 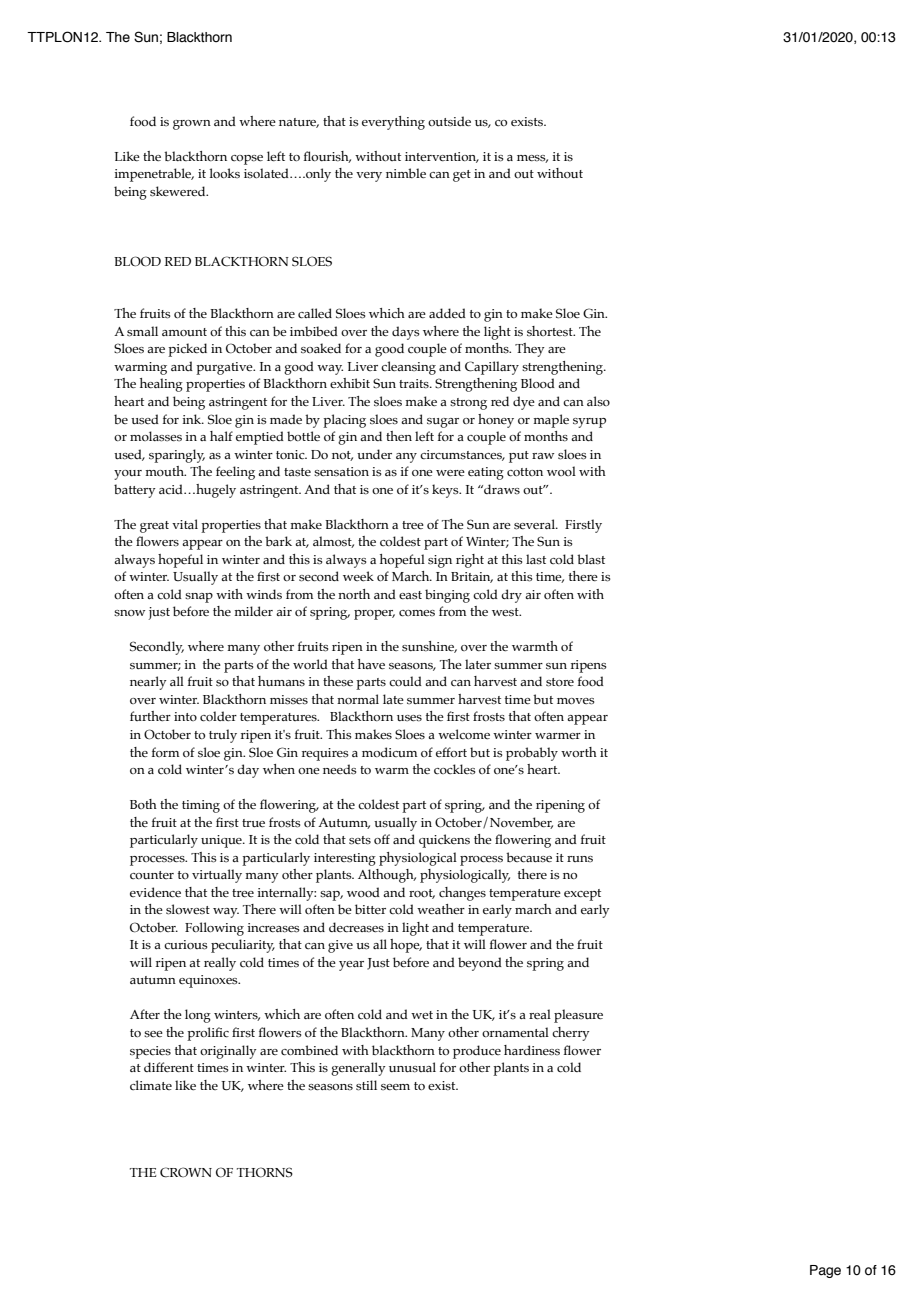 What do you see at coordinates (575, 701) in the document?
I see `moves` at bounding box center [575, 701].
